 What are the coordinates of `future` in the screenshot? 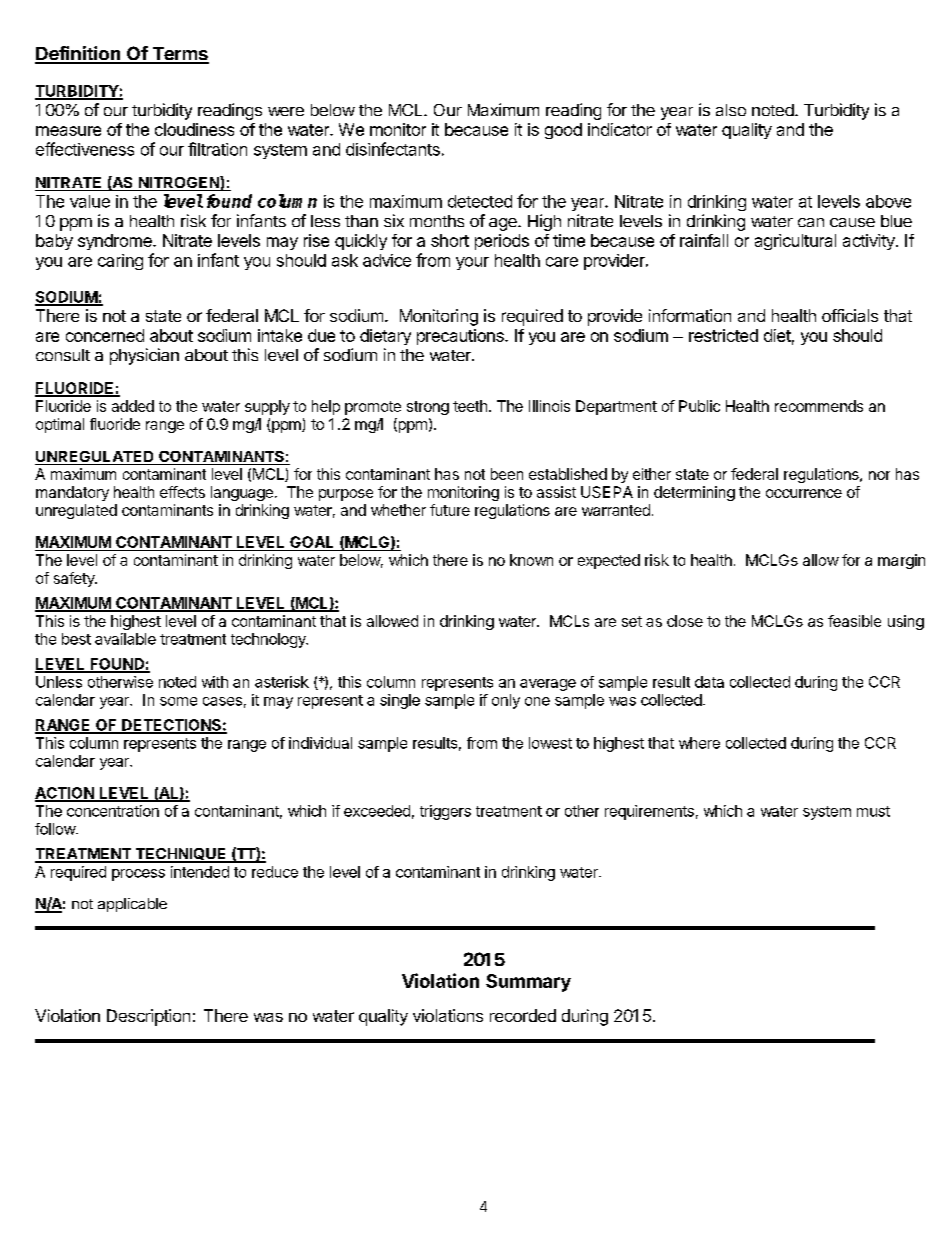 It's located at (450, 510).
